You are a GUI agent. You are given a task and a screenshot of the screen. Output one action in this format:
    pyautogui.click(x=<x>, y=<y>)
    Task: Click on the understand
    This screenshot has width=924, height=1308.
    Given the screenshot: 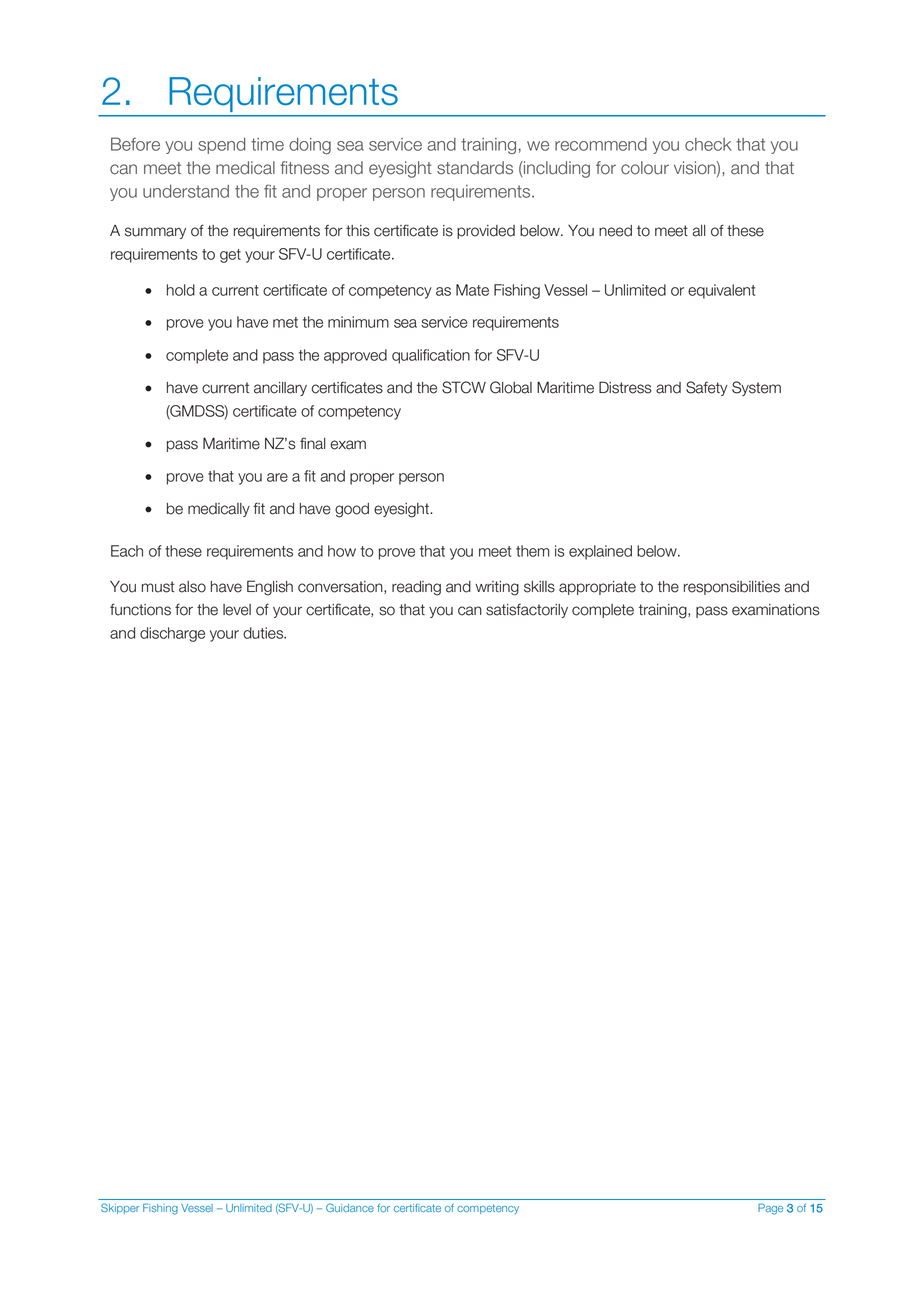 What is the action you would take?
    pyautogui.click(x=186, y=191)
